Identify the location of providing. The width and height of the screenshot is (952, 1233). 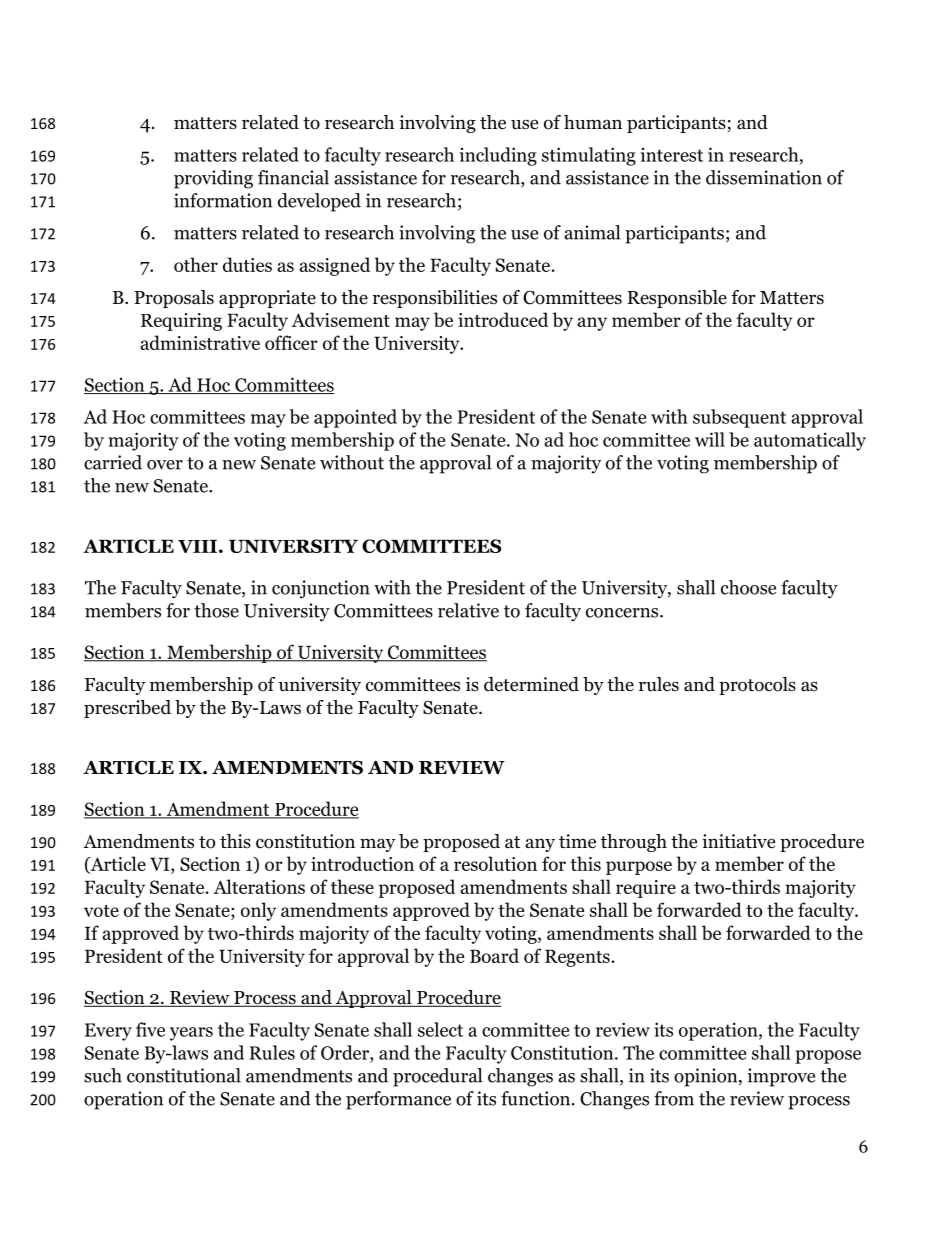
(213, 179).
